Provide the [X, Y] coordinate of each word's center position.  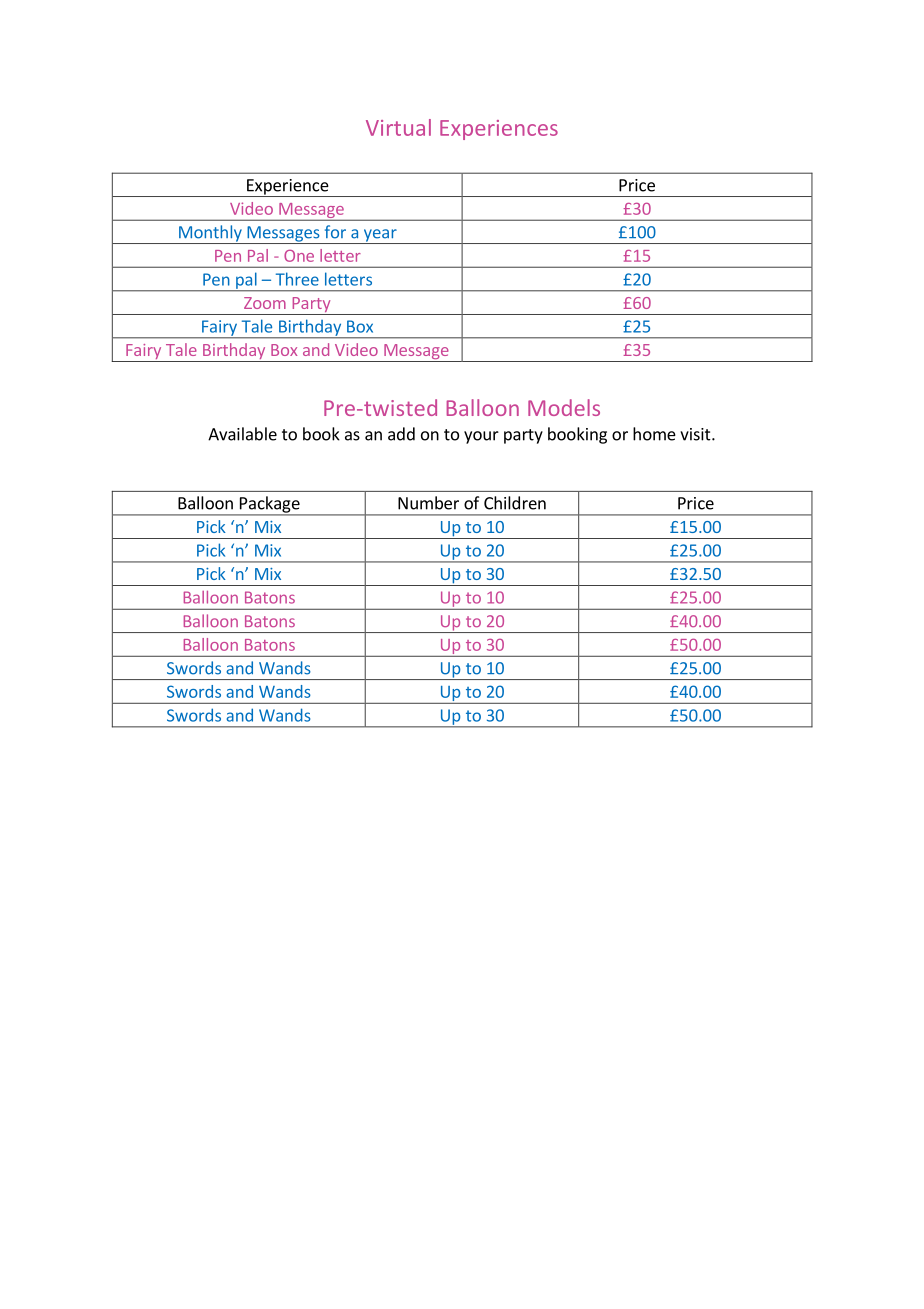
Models [564, 407]
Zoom [265, 303]
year [380, 236]
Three [297, 279]
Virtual [398, 127]
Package [269, 505]
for [335, 232]
